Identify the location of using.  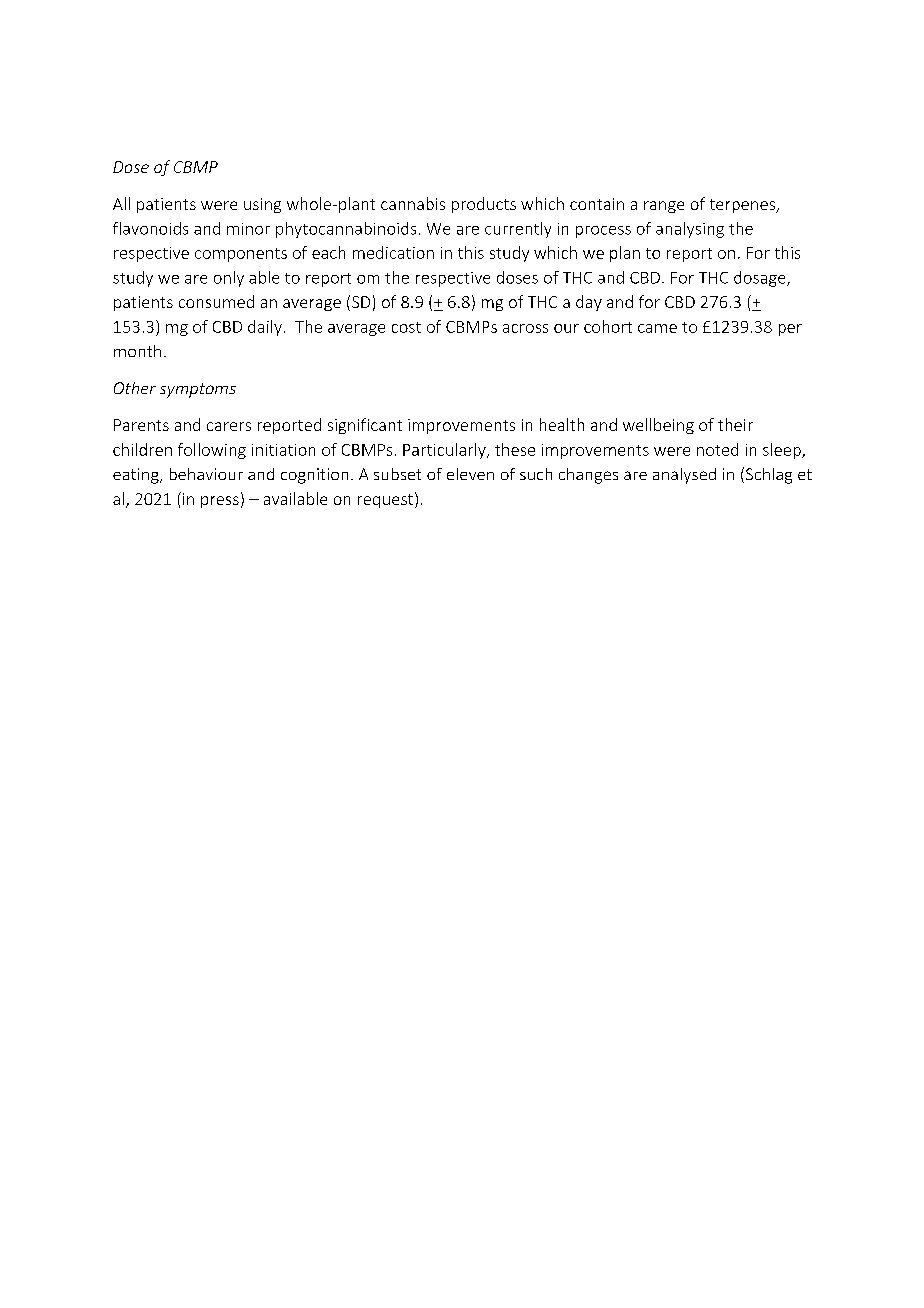
(262, 205).
